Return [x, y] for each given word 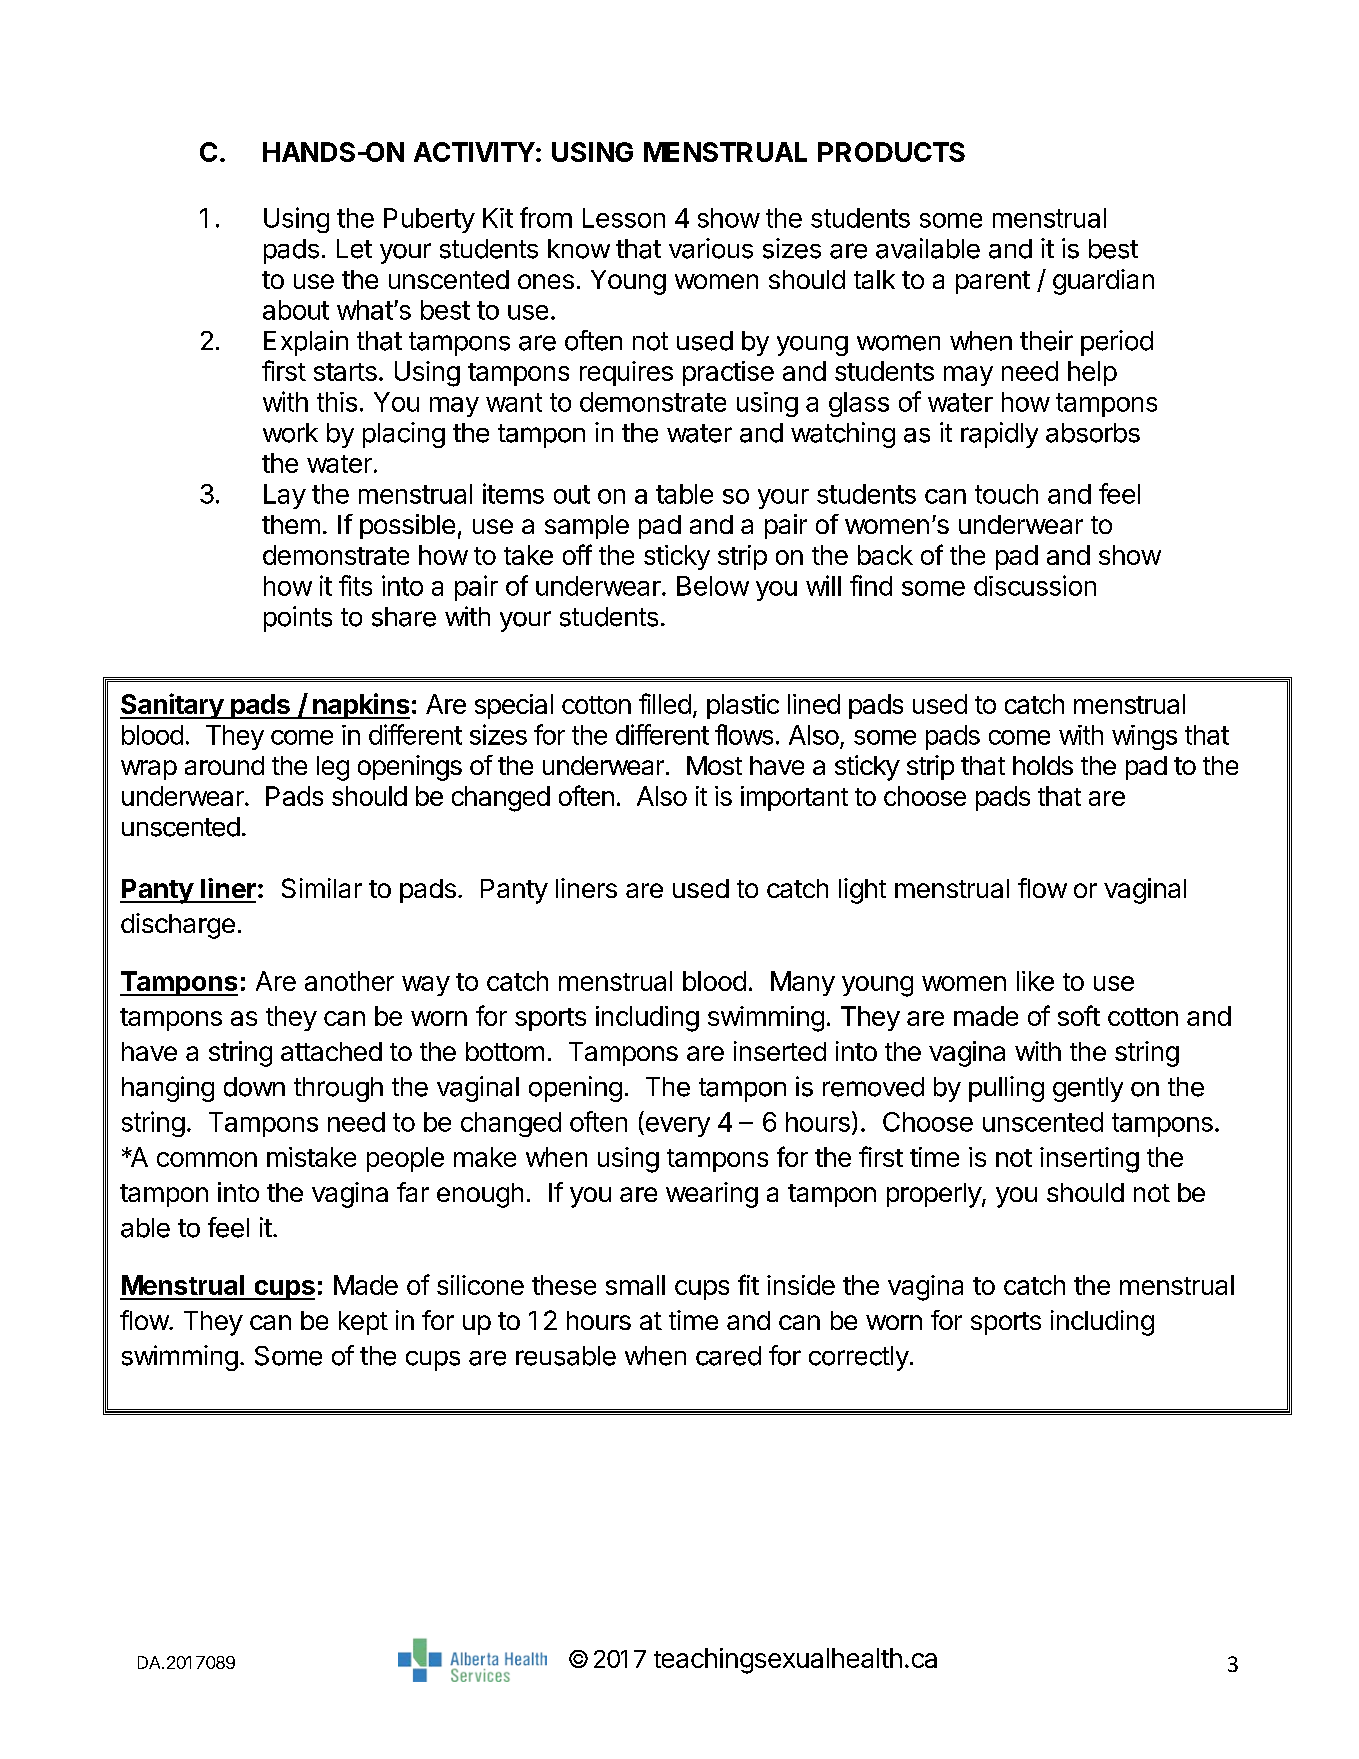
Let [354, 249]
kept [363, 1323]
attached [331, 1051]
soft [1079, 1015]
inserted [780, 1051]
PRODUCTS [891, 152]
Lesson [624, 218]
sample [587, 527]
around [224, 765]
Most [714, 765]
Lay [285, 496]
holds [1043, 765]
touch [1006, 494]
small [635, 1285]
